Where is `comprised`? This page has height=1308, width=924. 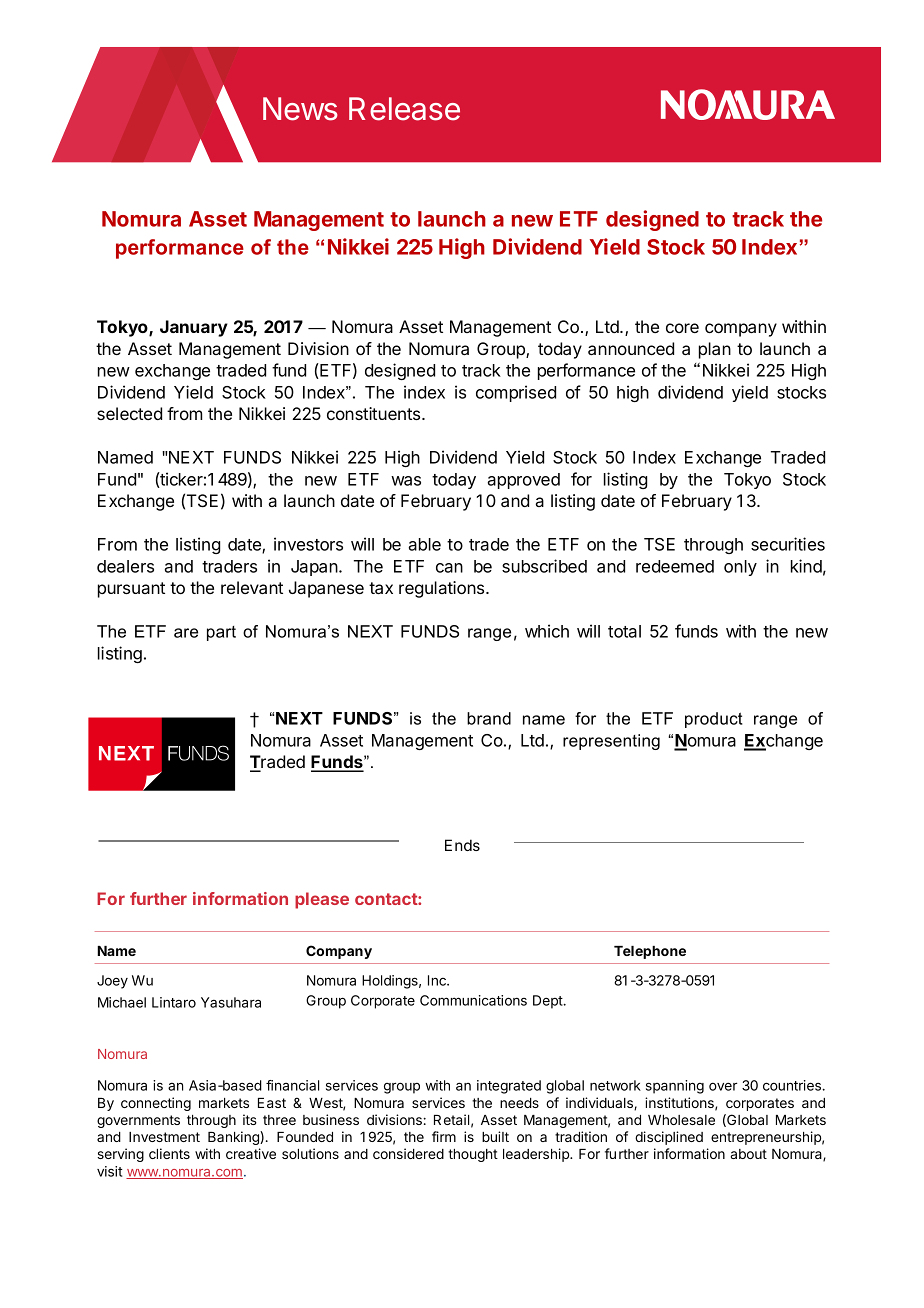 comprised is located at coordinates (516, 393).
